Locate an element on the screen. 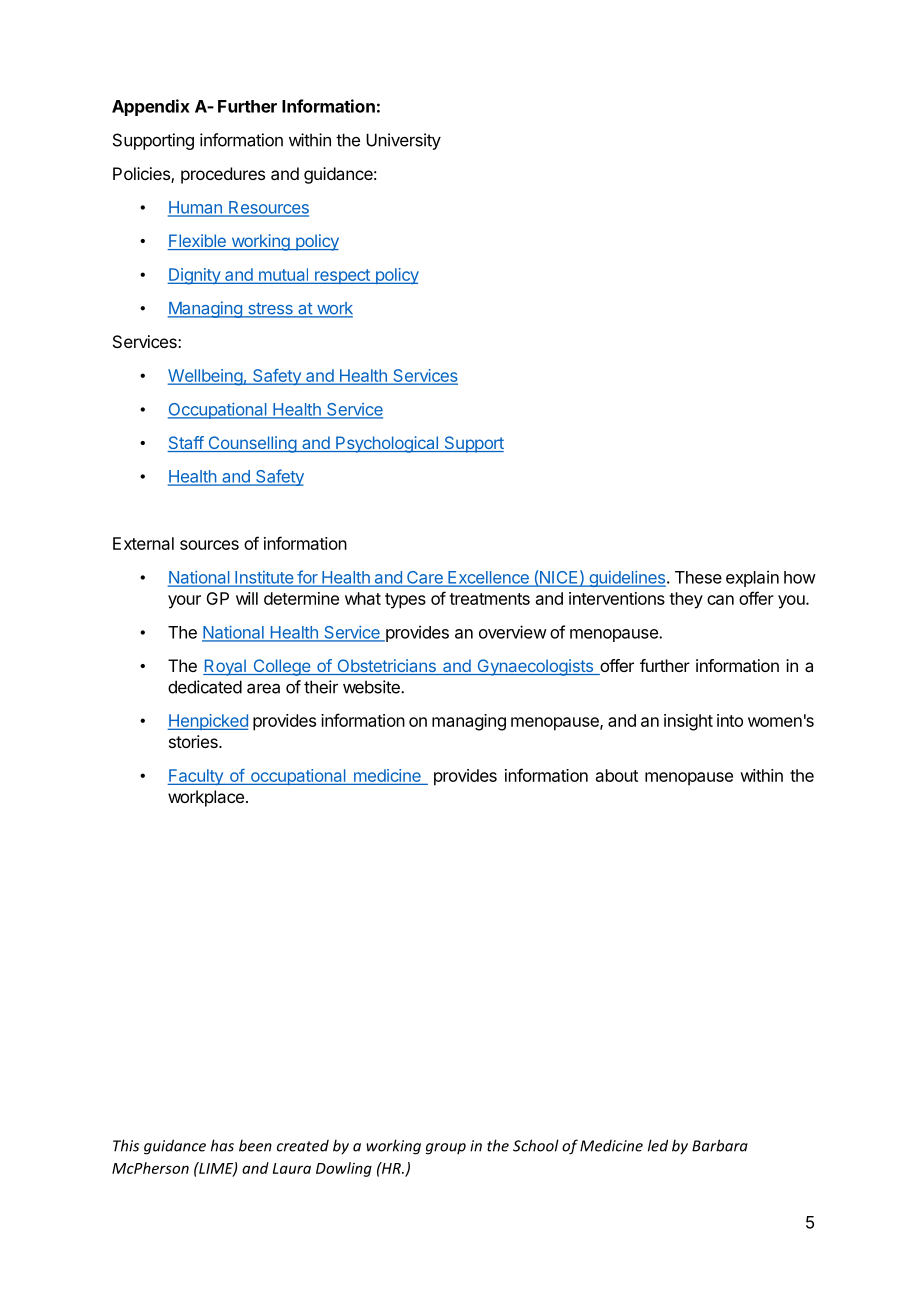  procedures is located at coordinates (223, 175).
